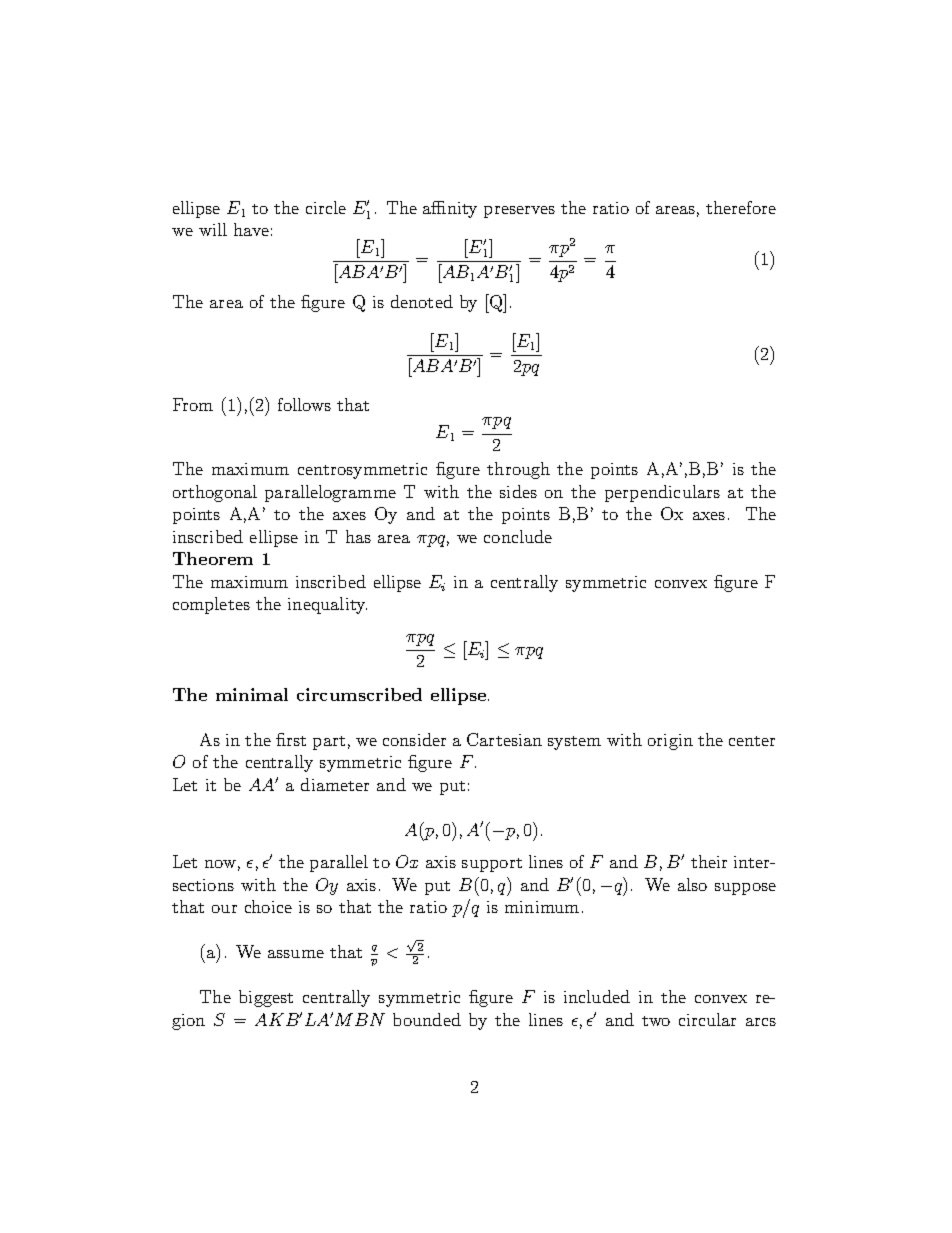 The height and width of the screenshot is (1233, 952). I want to click on circular, so click(707, 1019).
